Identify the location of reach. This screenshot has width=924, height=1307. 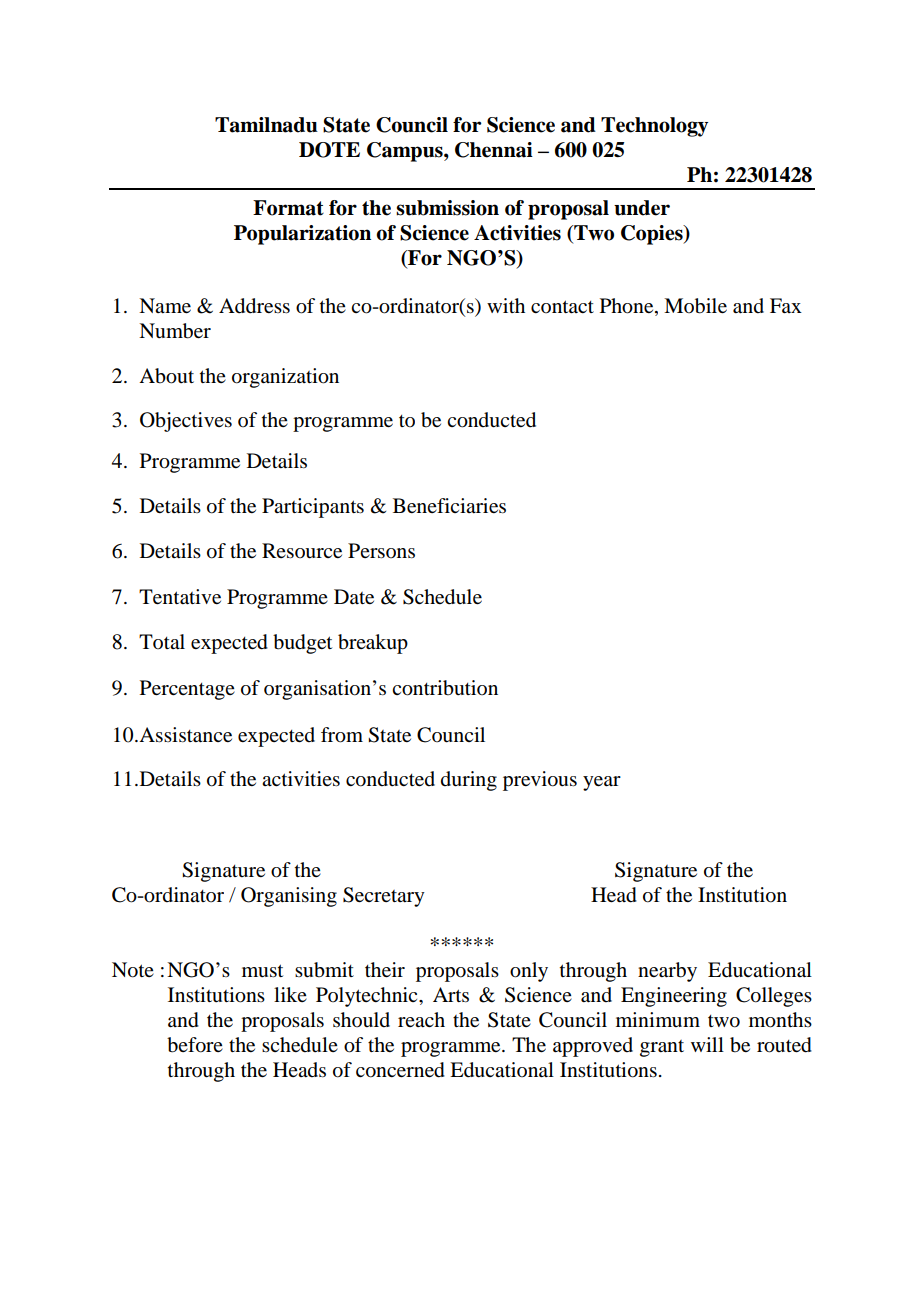
(421, 1019).
